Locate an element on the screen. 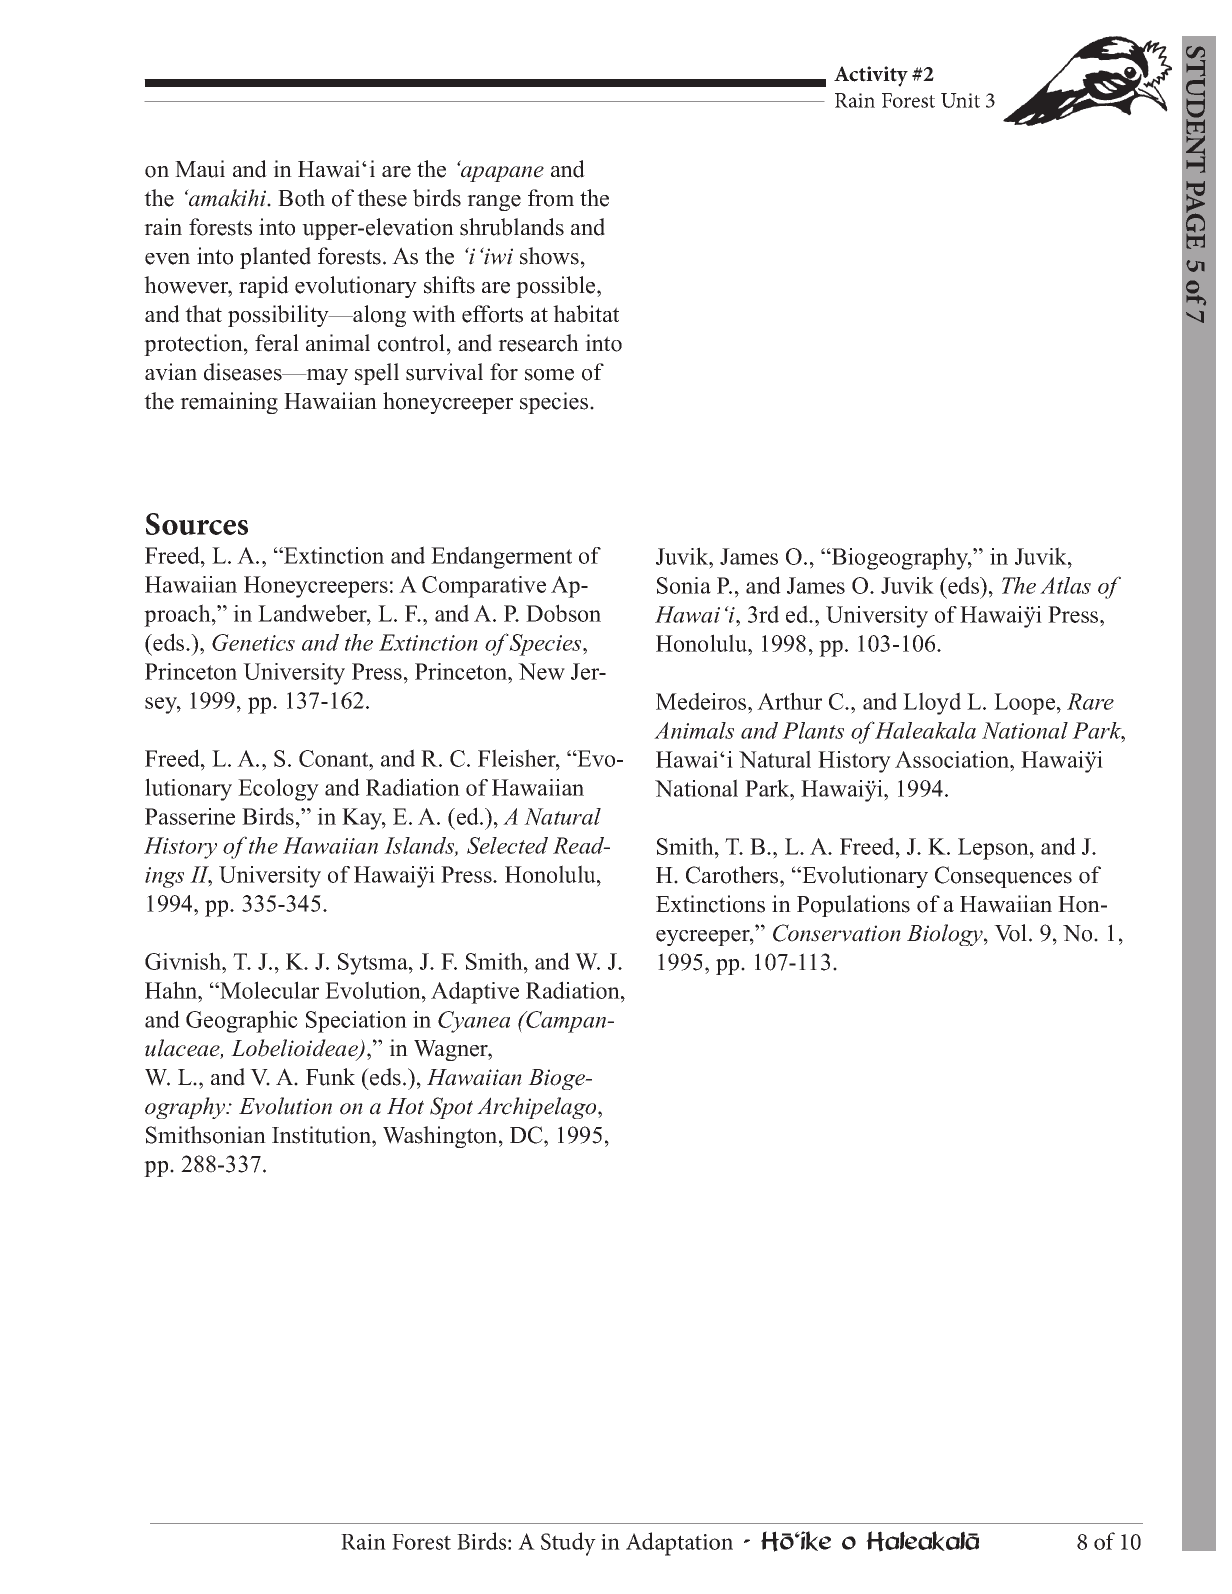 This screenshot has height=1594, width=1232. Dobson is located at coordinates (563, 613).
